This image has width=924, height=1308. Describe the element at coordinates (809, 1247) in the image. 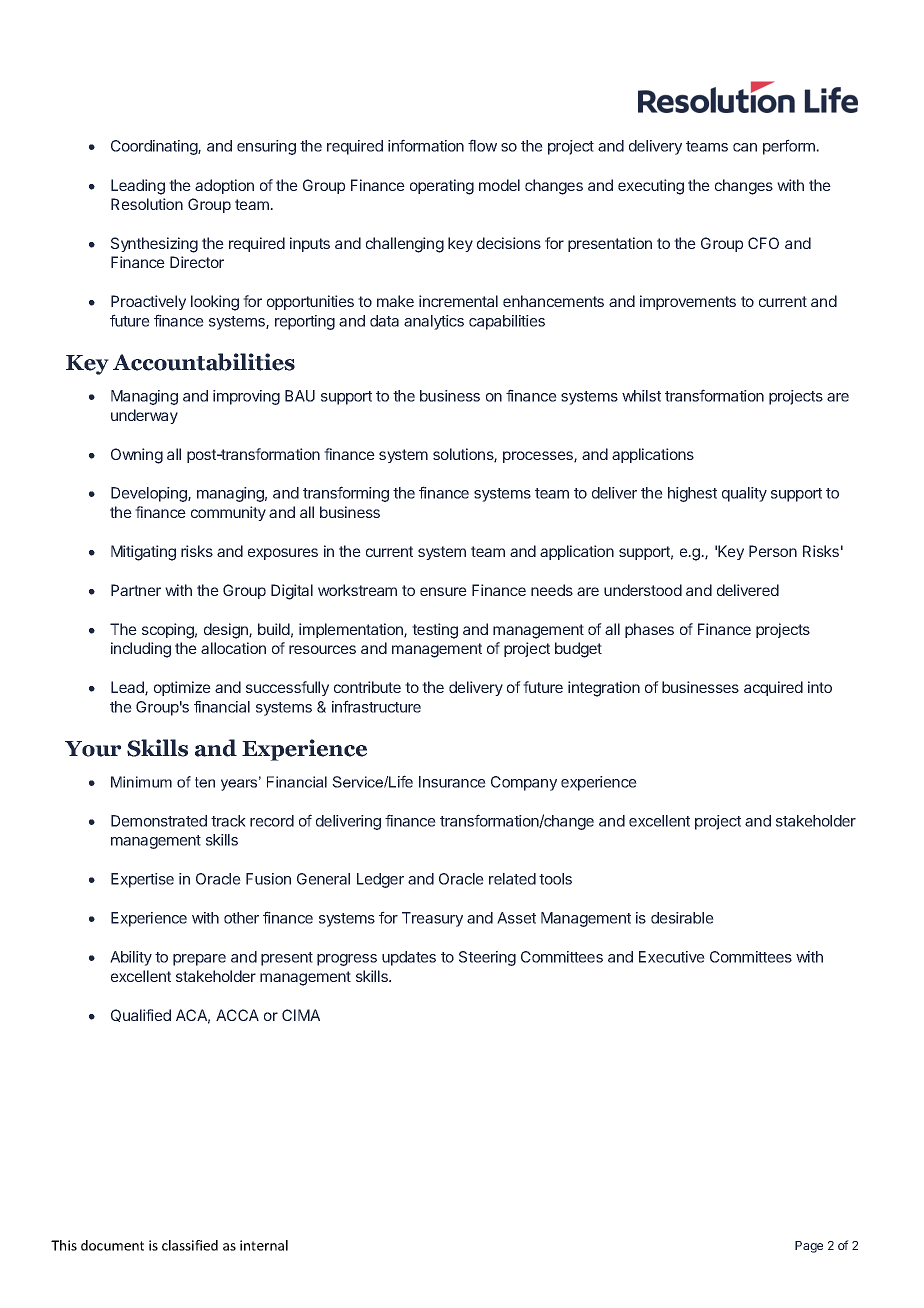

I see `Page` at that location.
